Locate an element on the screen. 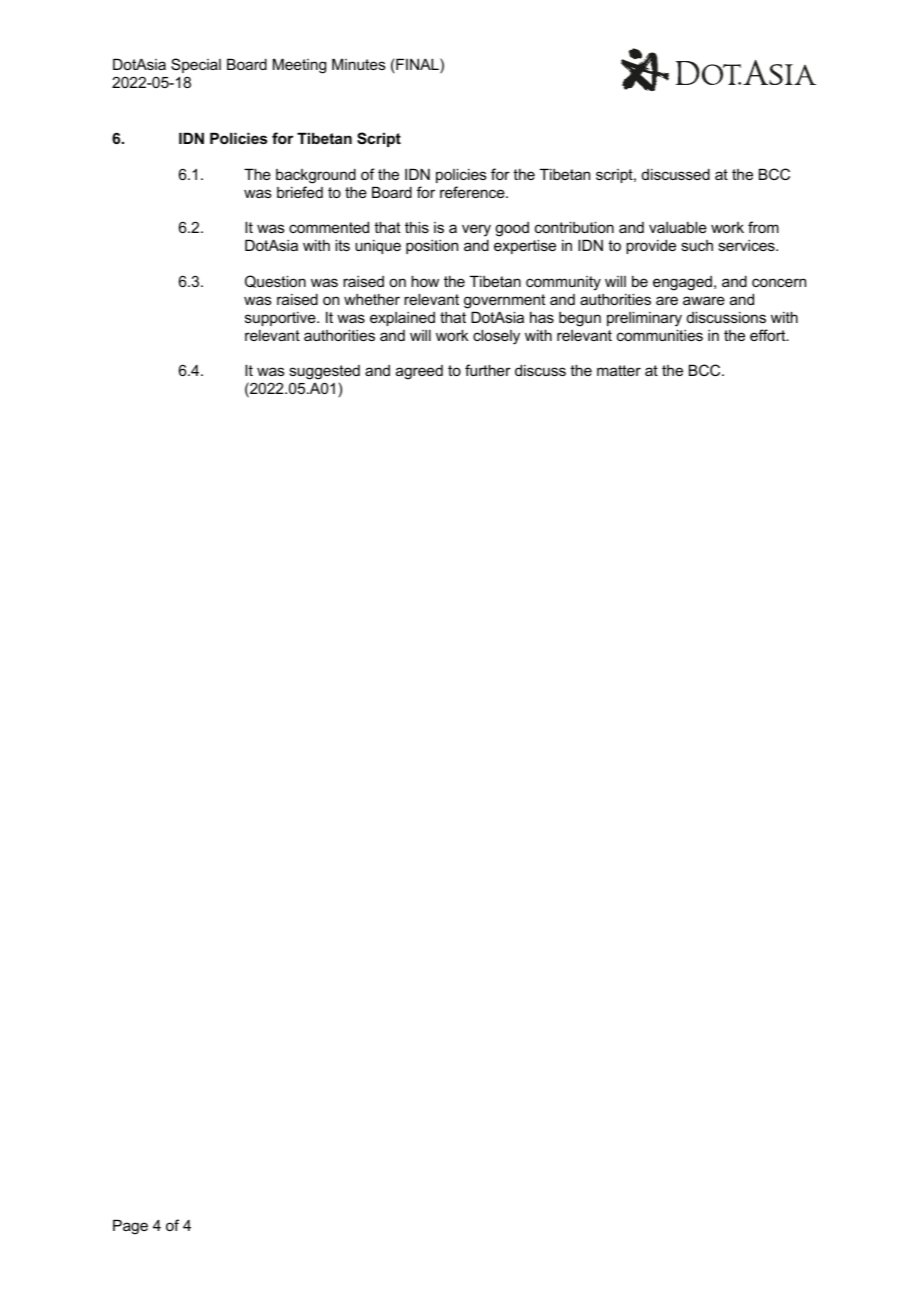 This screenshot has width=924, height=1308. valuable is located at coordinates (678, 227).
